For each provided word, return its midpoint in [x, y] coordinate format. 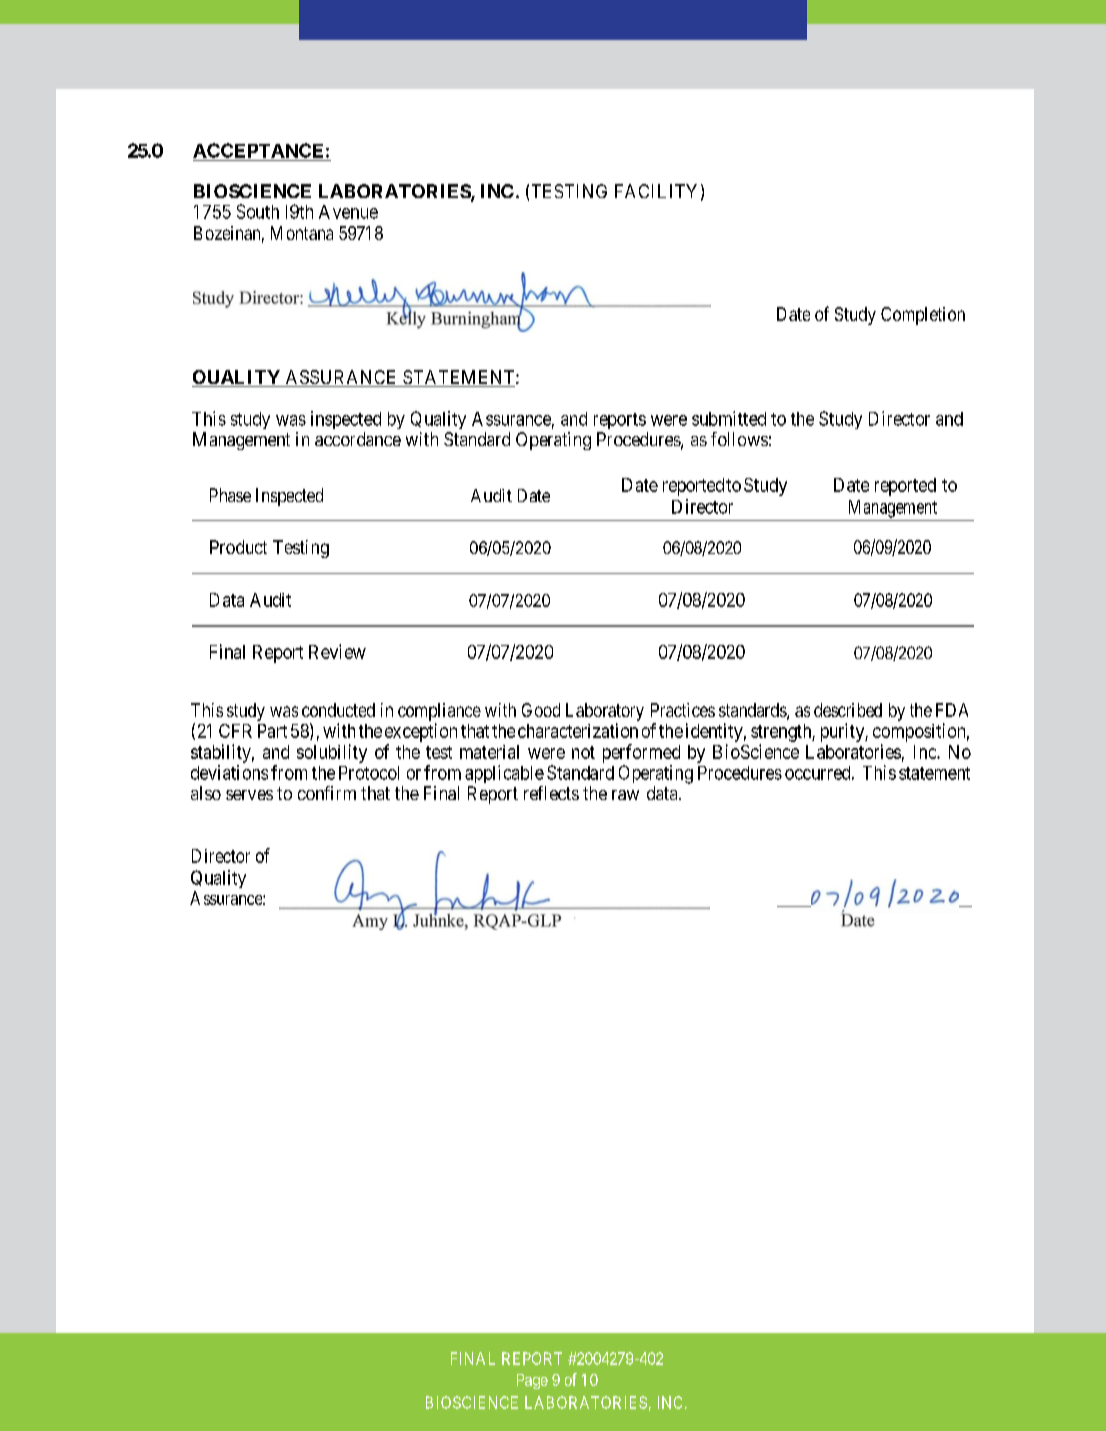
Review [337, 651]
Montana [302, 233]
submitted [729, 418]
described [848, 710]
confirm [327, 793]
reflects [551, 793]
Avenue [348, 212]
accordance [358, 439]
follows [739, 439]
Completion [923, 316]
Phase [230, 495]
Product [238, 547]
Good [541, 710]
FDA [952, 710]
